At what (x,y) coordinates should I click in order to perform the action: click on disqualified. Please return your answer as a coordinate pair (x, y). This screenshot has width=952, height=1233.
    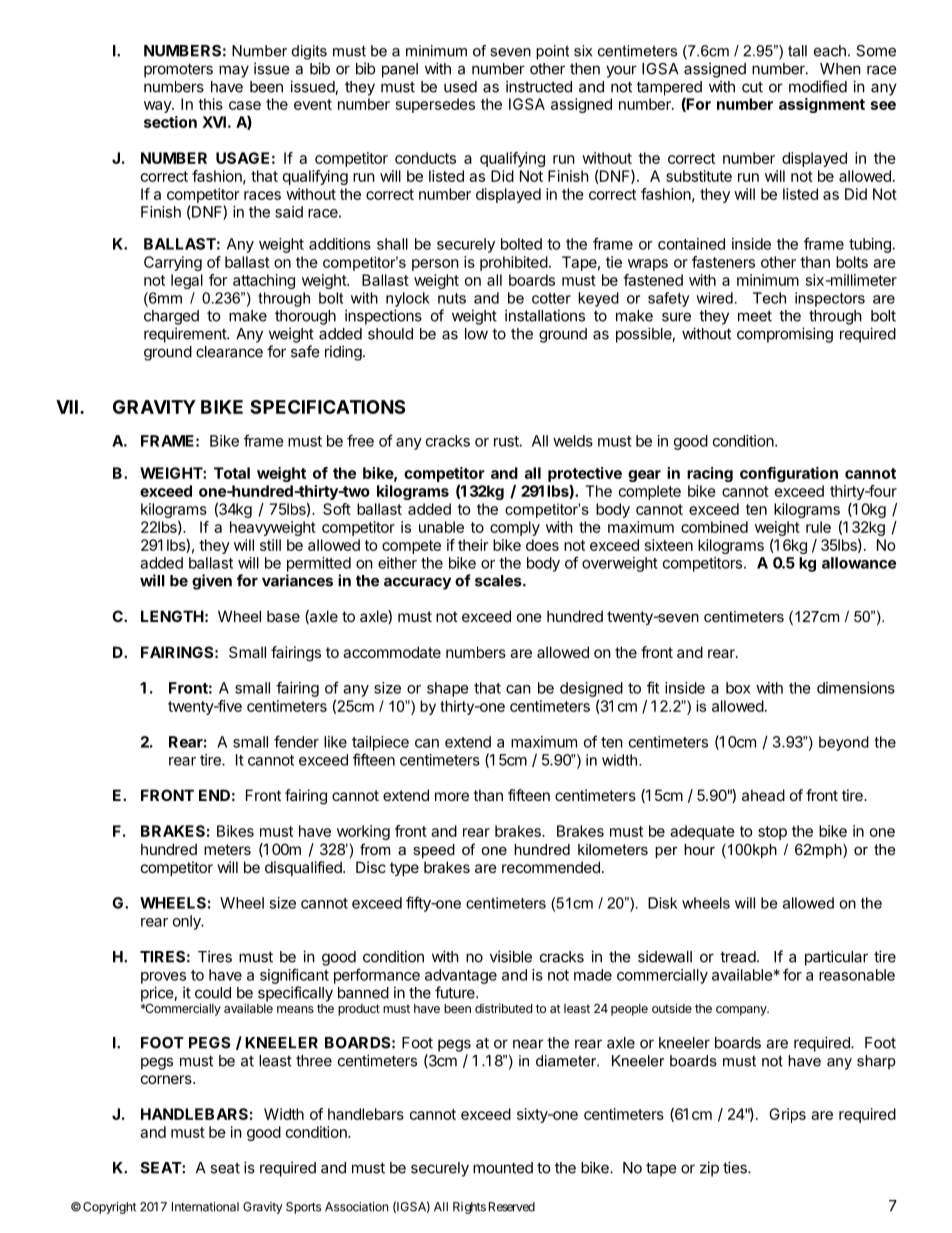
    Looking at the image, I should click on (304, 868).
